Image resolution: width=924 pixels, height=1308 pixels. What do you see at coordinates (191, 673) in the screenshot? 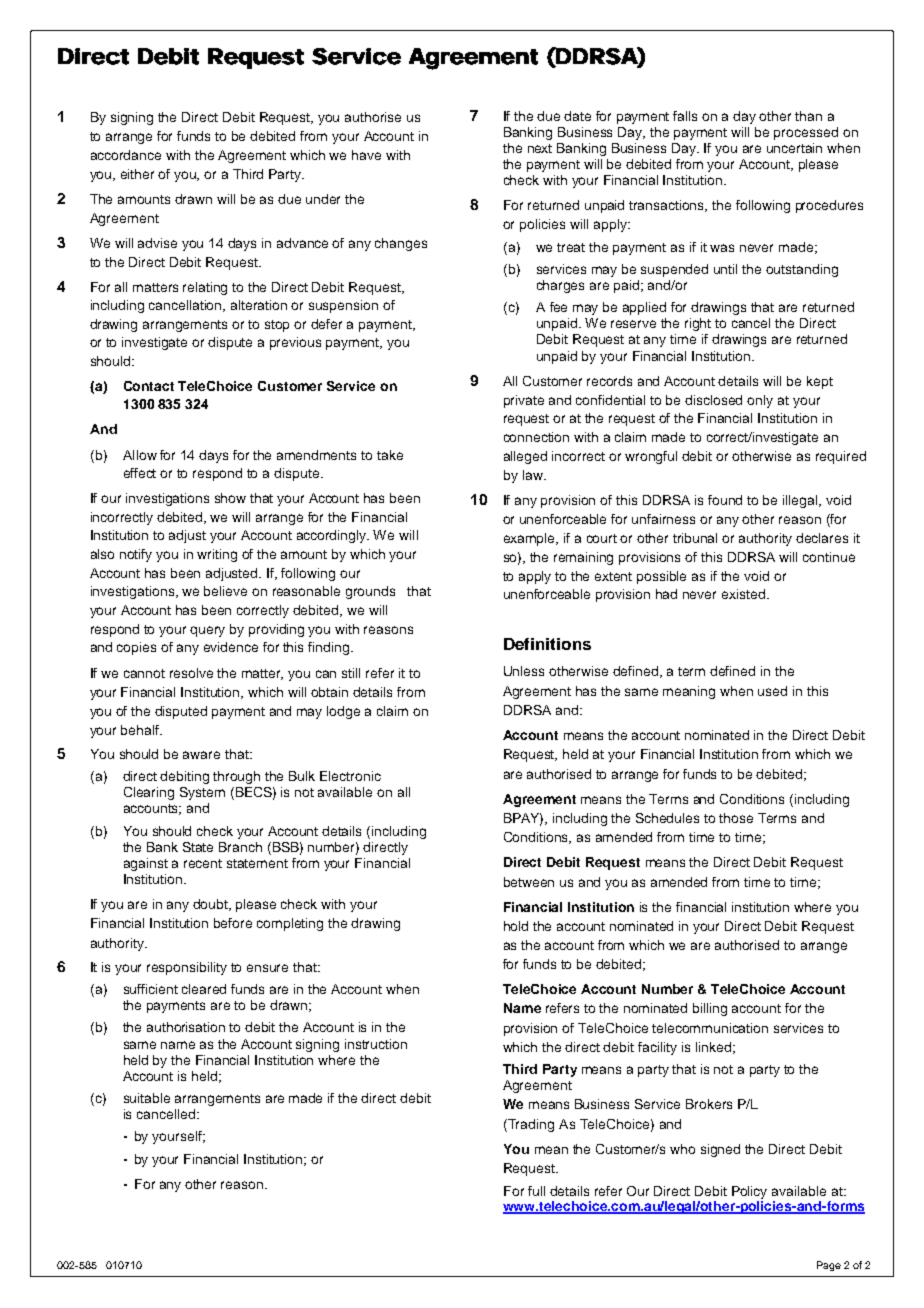
I see `resolve` at bounding box center [191, 673].
